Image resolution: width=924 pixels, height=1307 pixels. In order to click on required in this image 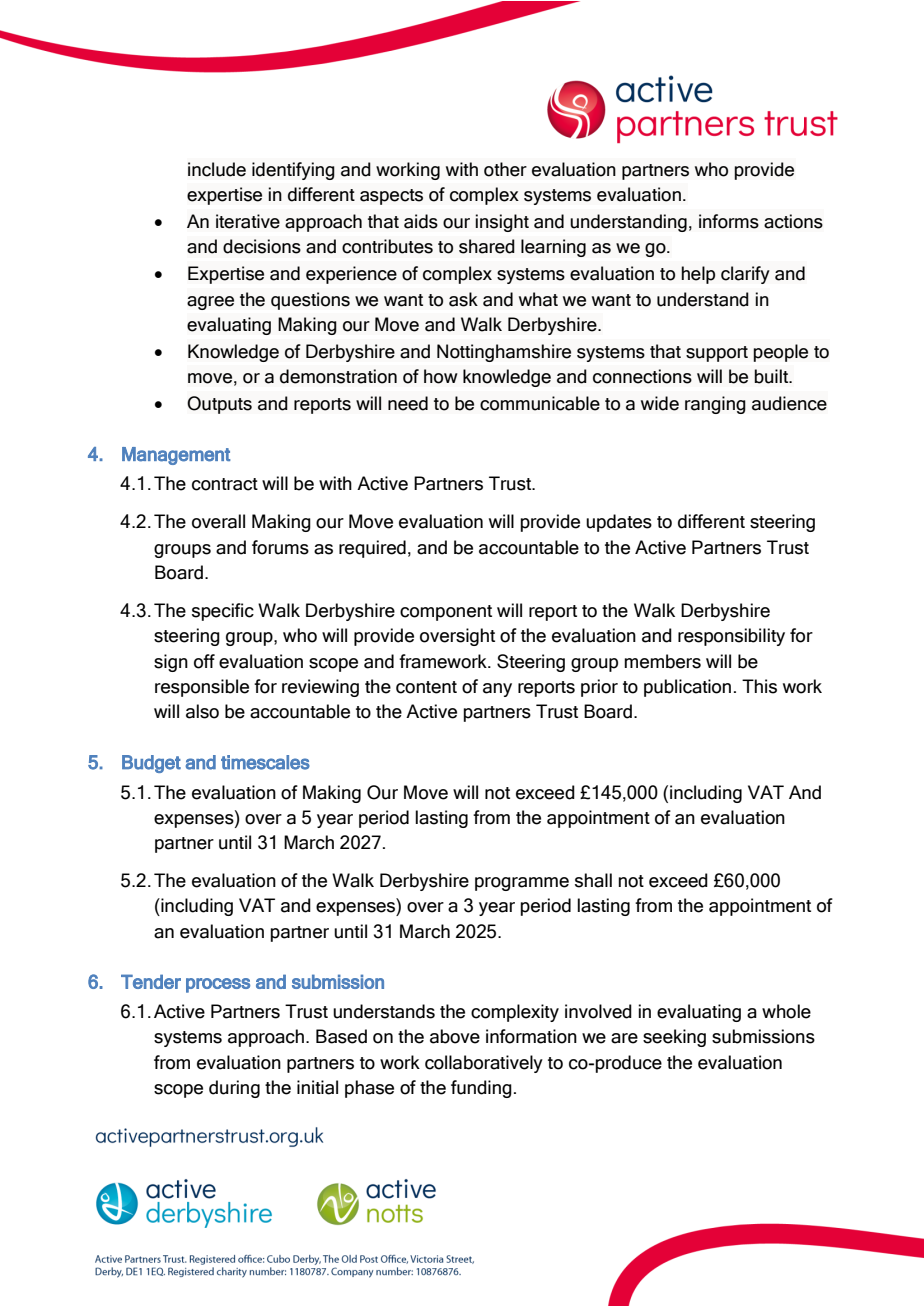, I will do `click(372, 549)`.
